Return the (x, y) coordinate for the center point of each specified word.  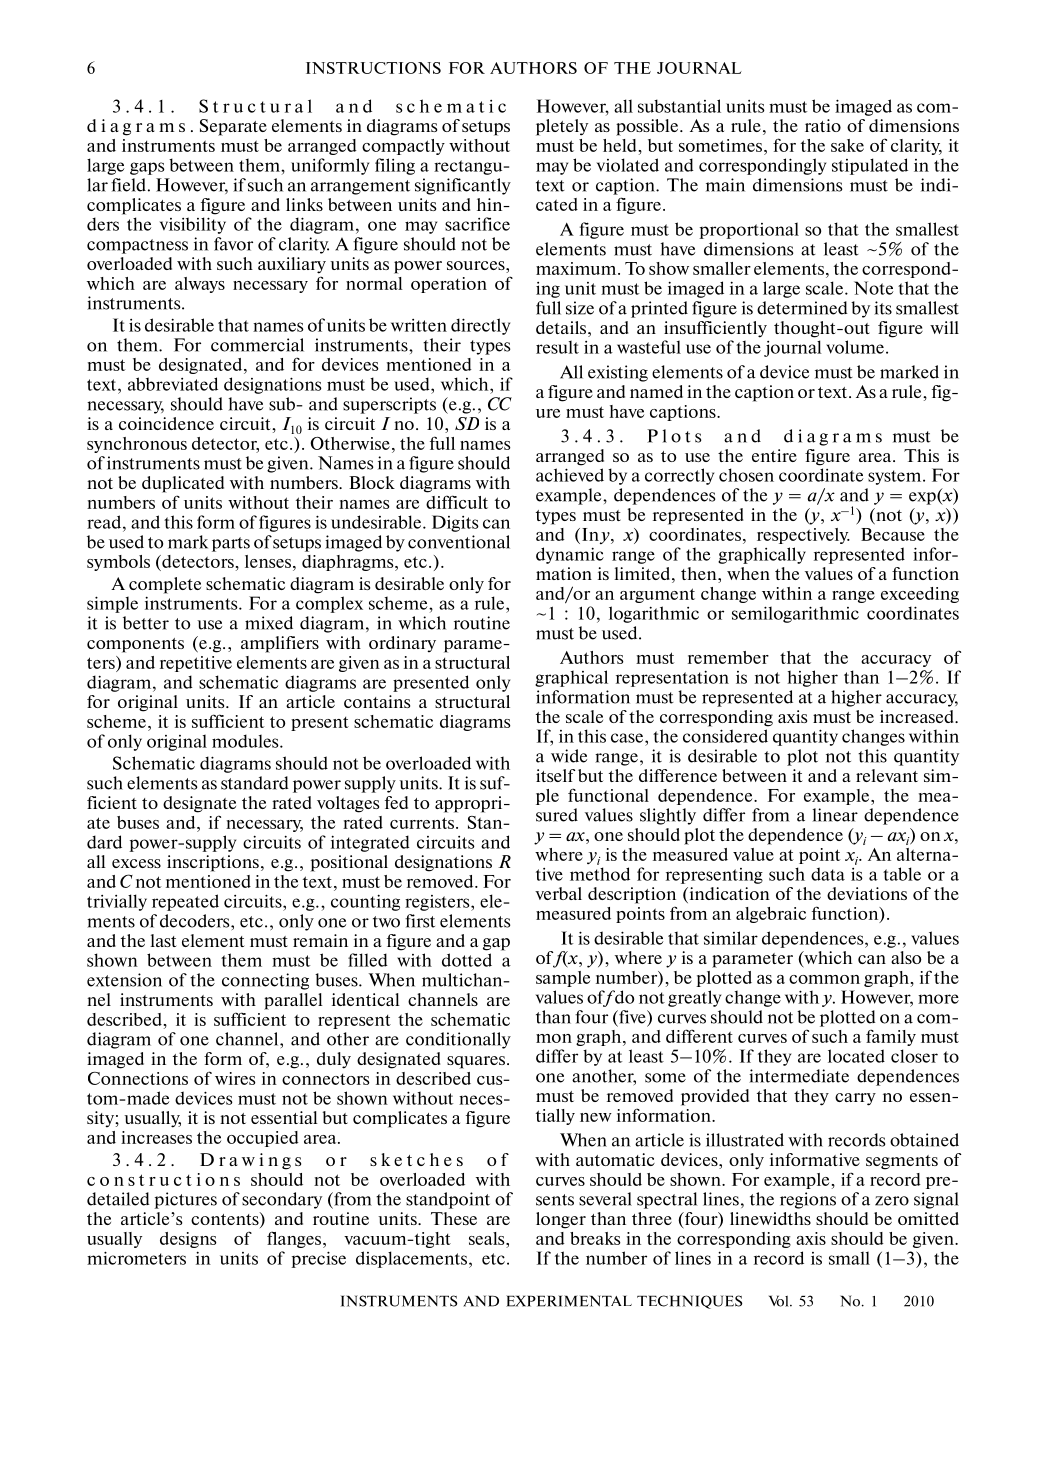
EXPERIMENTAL (569, 1301)
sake (847, 145)
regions (808, 1200)
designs (188, 1240)
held (620, 145)
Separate (233, 127)
